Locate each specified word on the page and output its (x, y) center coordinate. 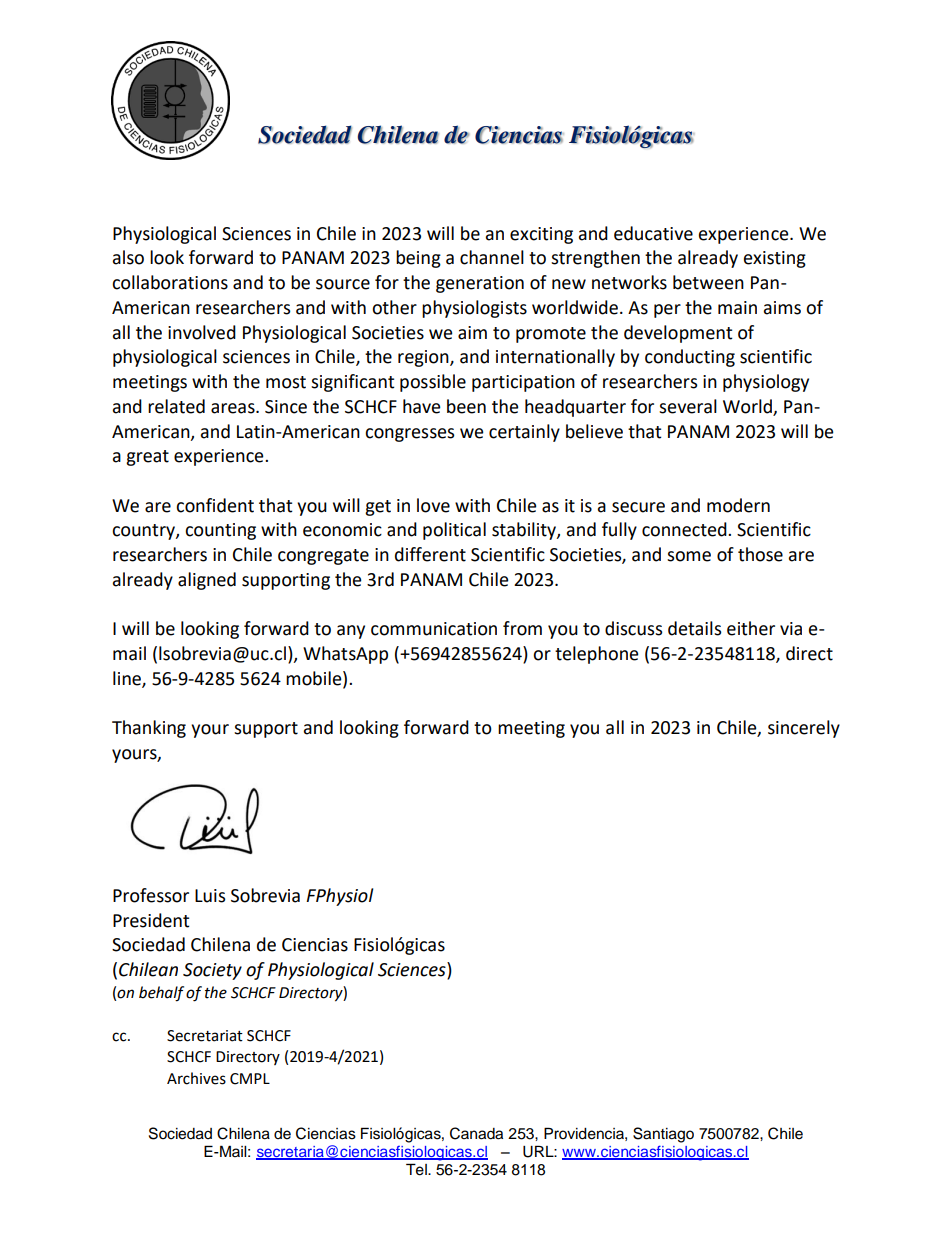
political (454, 531)
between (708, 282)
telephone (597, 655)
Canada (476, 1133)
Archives (196, 1078)
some (689, 556)
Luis (210, 896)
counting (220, 531)
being (418, 259)
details (694, 628)
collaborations (170, 282)
